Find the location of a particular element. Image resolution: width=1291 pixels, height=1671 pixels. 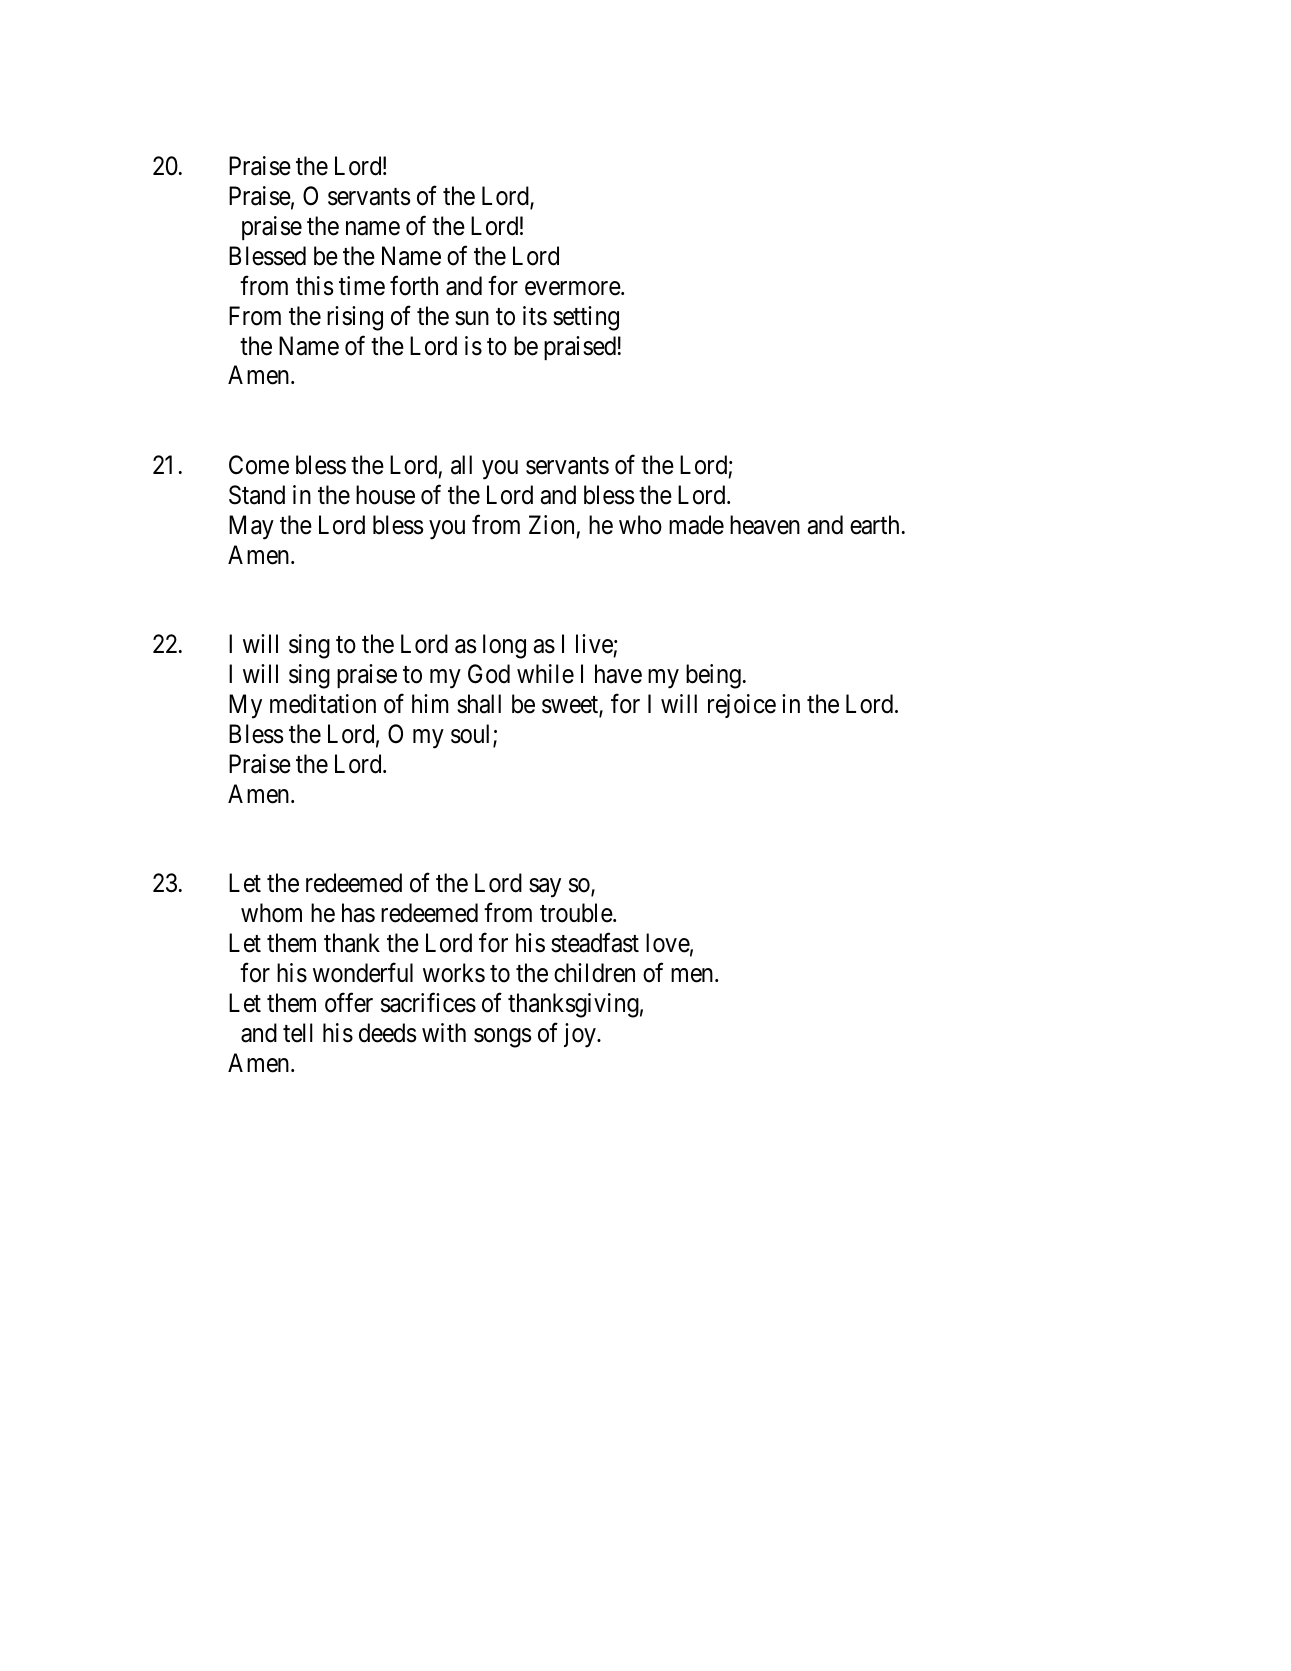

while is located at coordinates (545, 674).
